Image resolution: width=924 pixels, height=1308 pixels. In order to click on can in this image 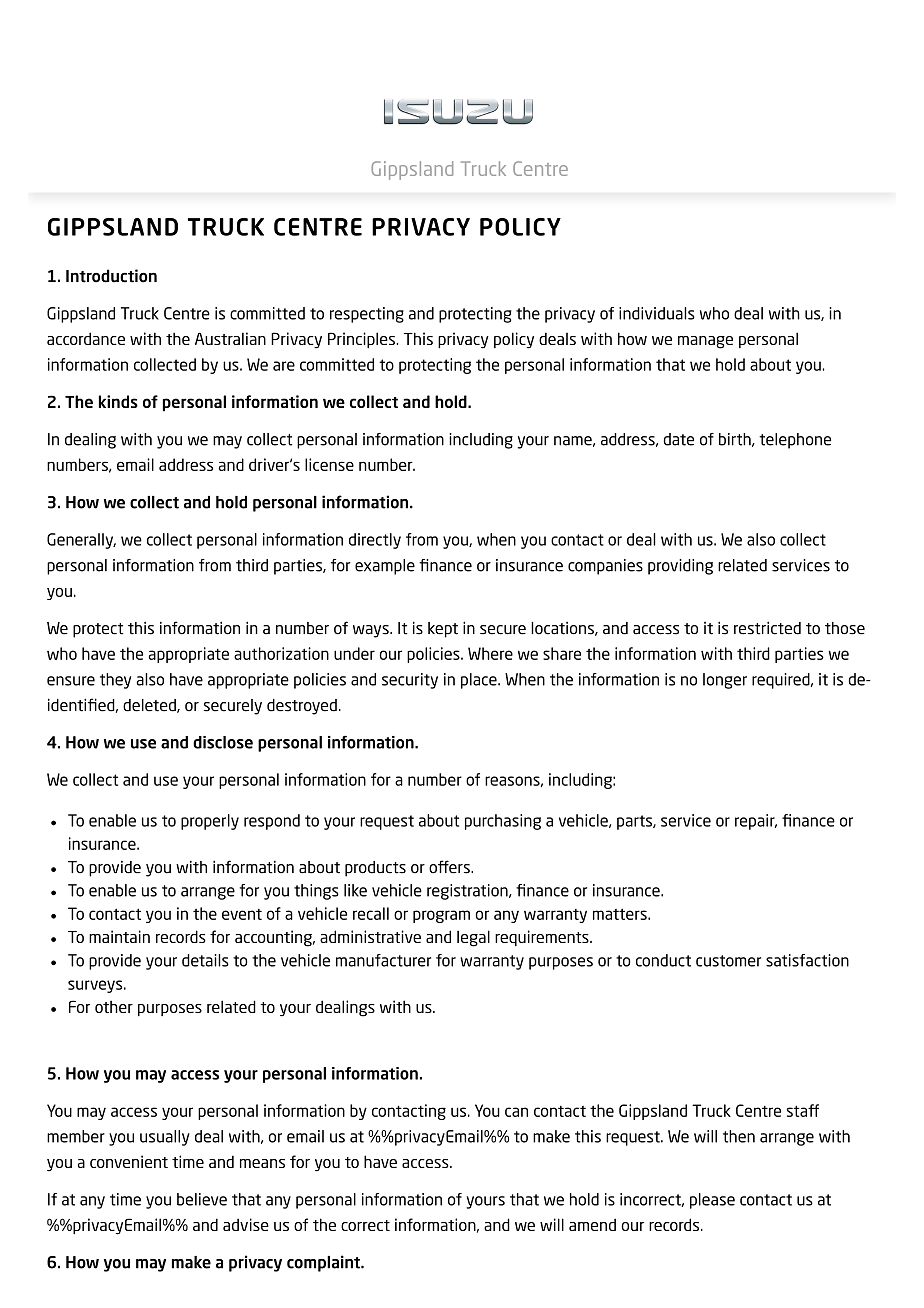, I will do `click(516, 1112)`.
